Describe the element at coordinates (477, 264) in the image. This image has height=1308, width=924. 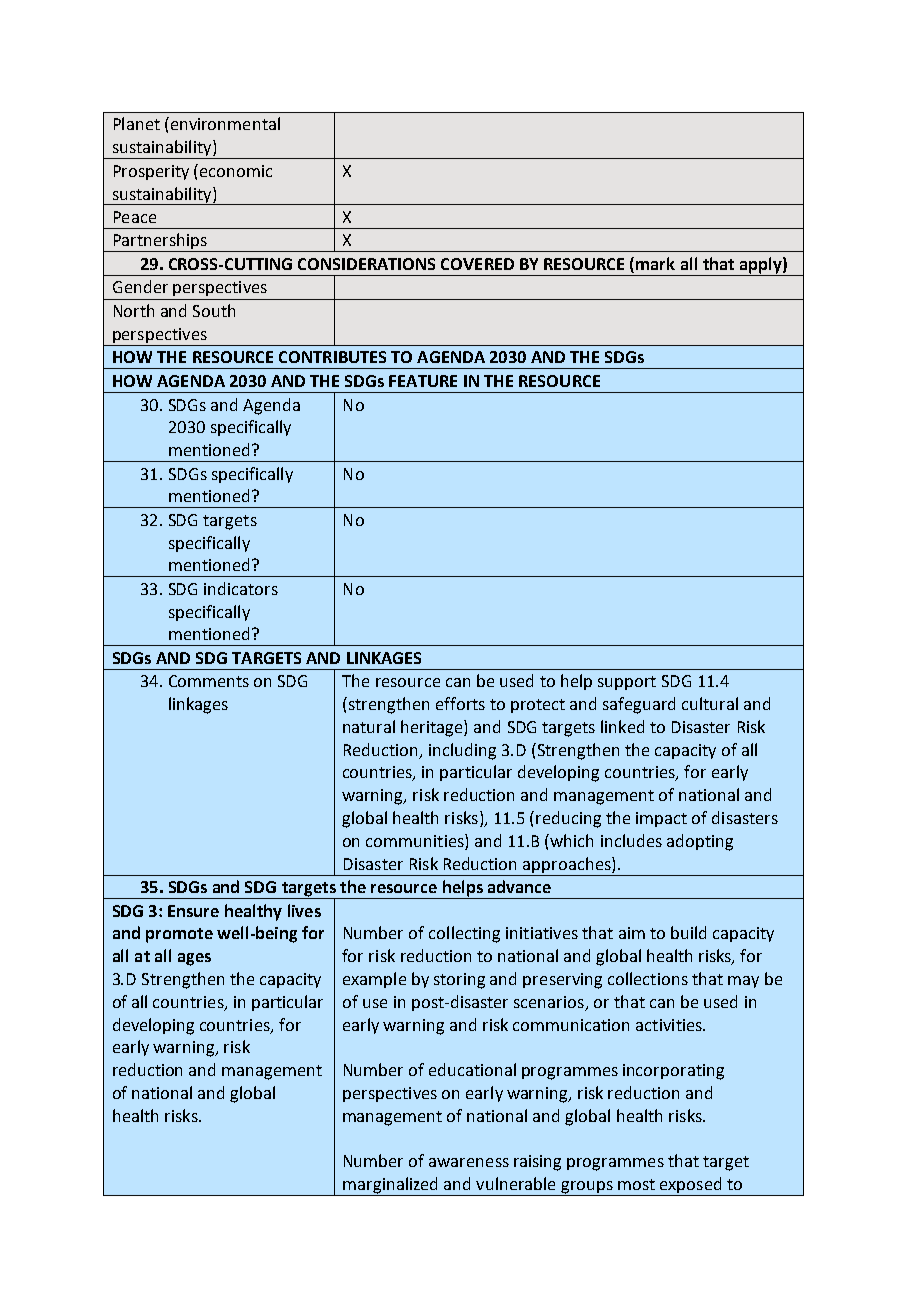
I see `COVERED` at that location.
